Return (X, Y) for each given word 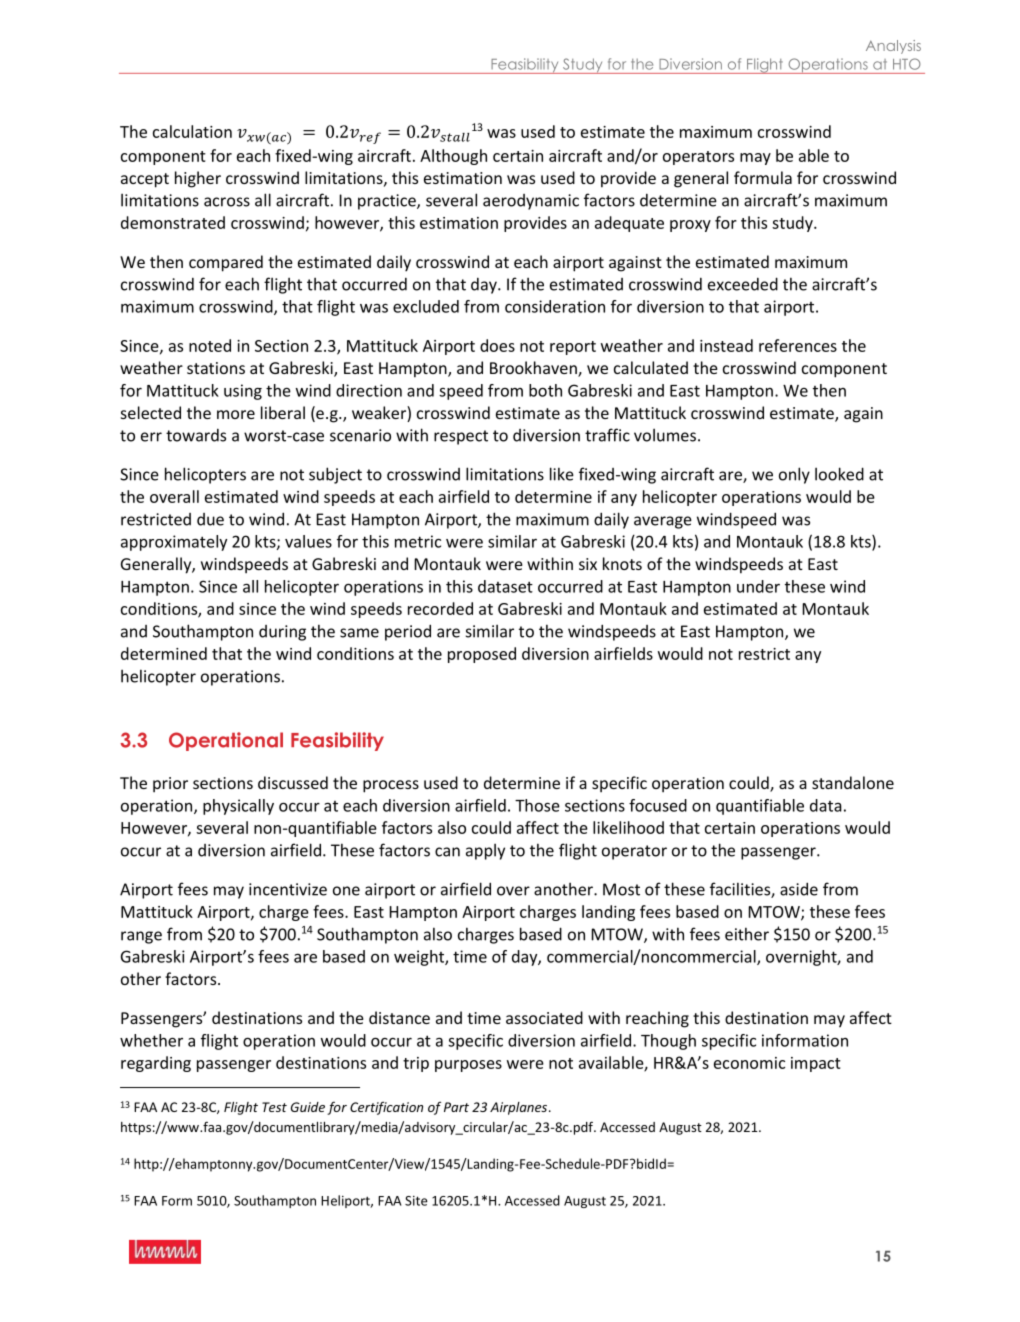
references (798, 345)
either (747, 934)
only (794, 475)
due (210, 519)
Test (274, 1107)
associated (544, 1017)
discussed (293, 782)
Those (537, 805)
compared (226, 263)
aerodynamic (531, 202)
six (588, 564)
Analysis (893, 47)
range (141, 937)
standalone (853, 782)
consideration (555, 306)
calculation (192, 131)
